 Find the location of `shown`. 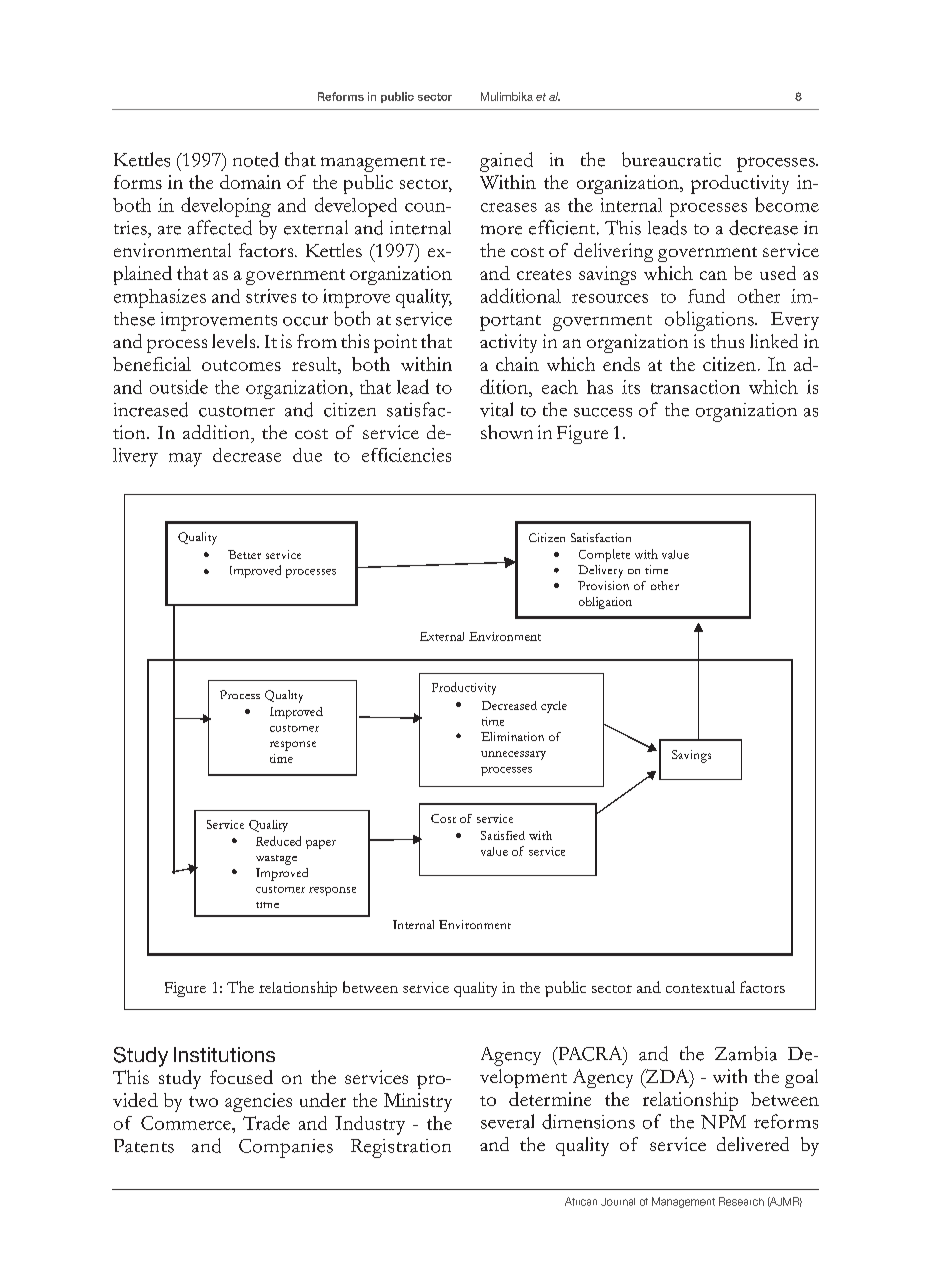

shown is located at coordinates (507, 432).
